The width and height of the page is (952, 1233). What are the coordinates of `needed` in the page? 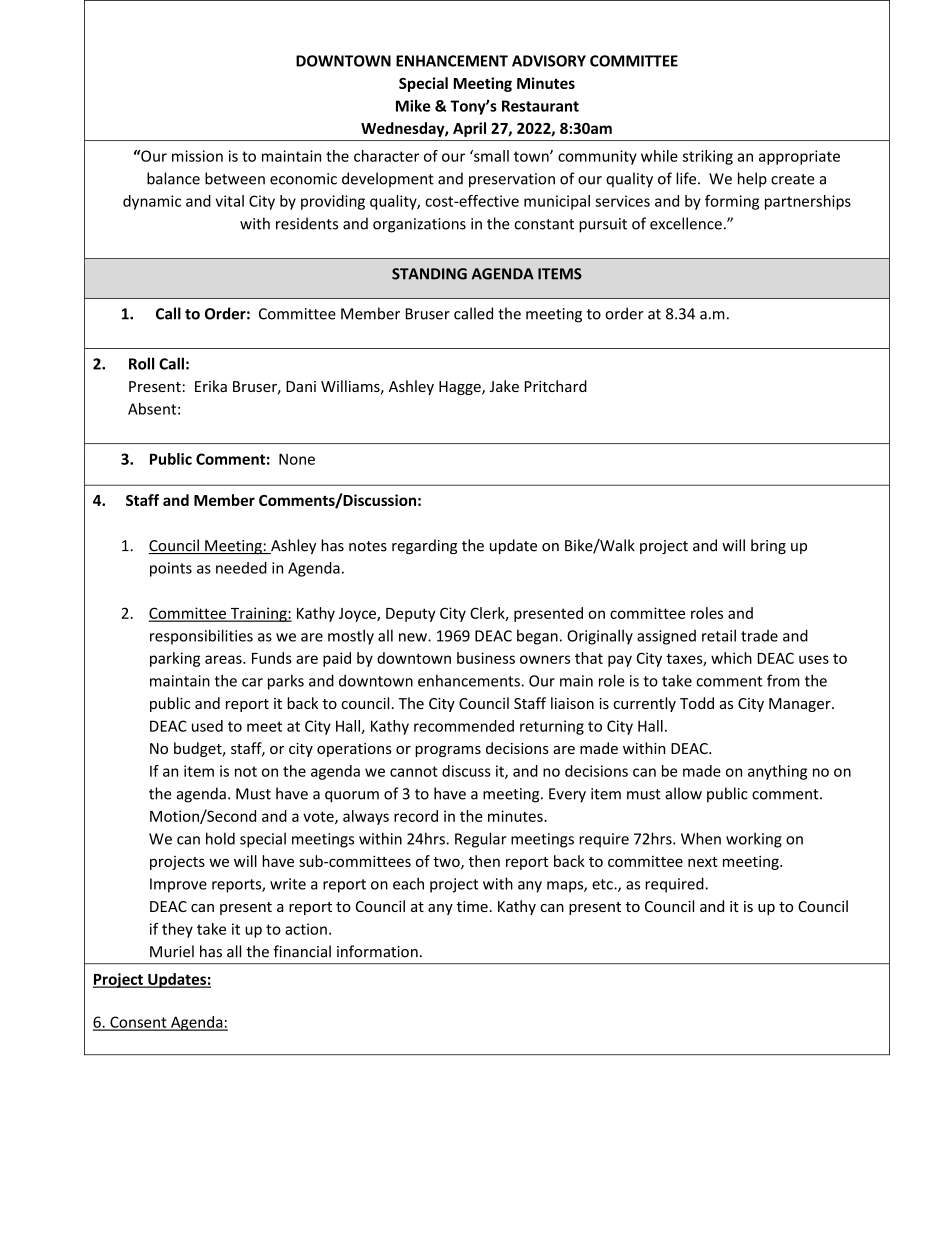 It's located at (241, 568).
